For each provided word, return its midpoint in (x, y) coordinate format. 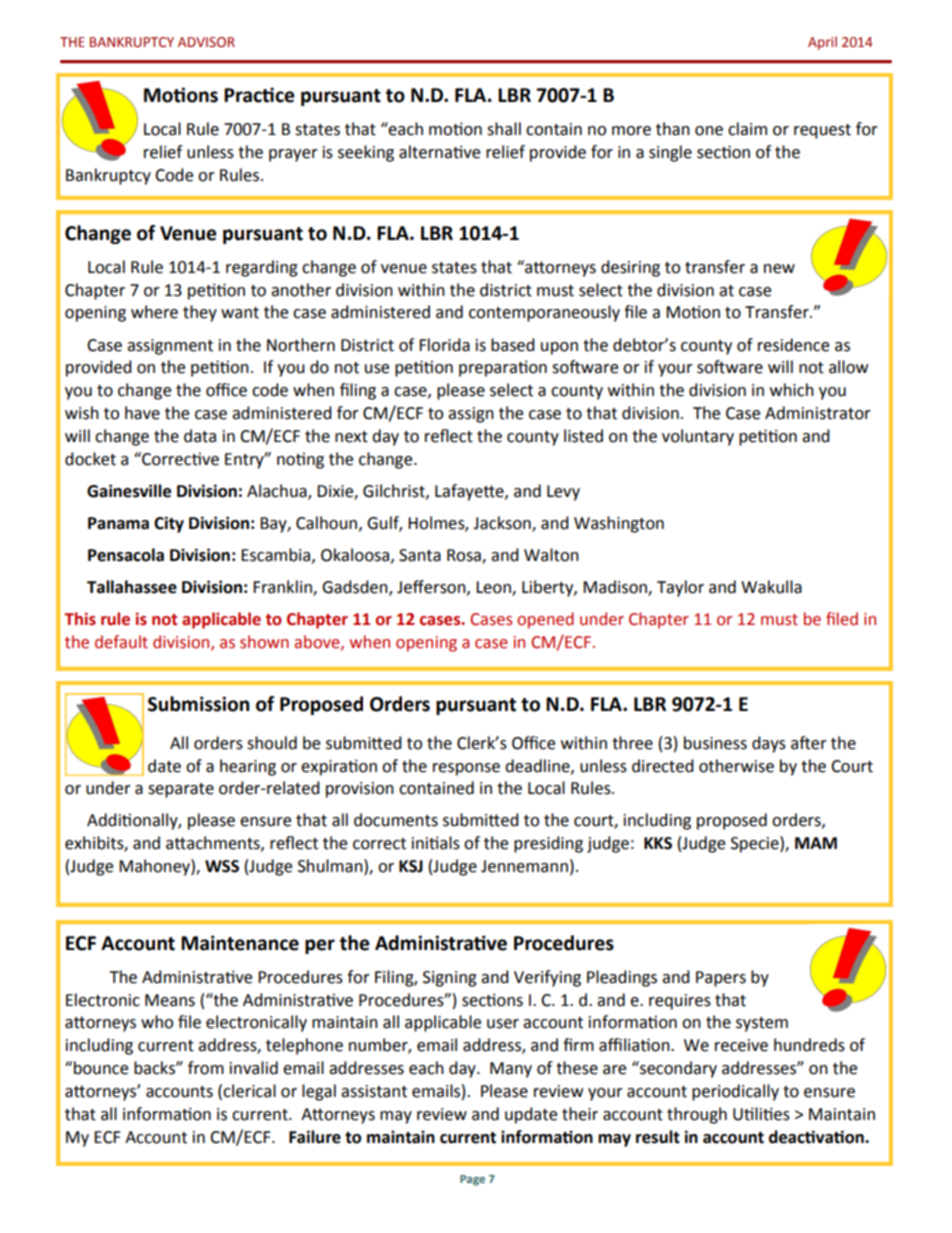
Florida (444, 345)
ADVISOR (206, 42)
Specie (756, 844)
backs (155, 1068)
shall (504, 129)
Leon (494, 588)
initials (436, 843)
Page (472, 1180)
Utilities (761, 1114)
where (154, 312)
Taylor (680, 588)
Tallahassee (132, 587)
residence (793, 345)
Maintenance (240, 943)
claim (747, 129)
